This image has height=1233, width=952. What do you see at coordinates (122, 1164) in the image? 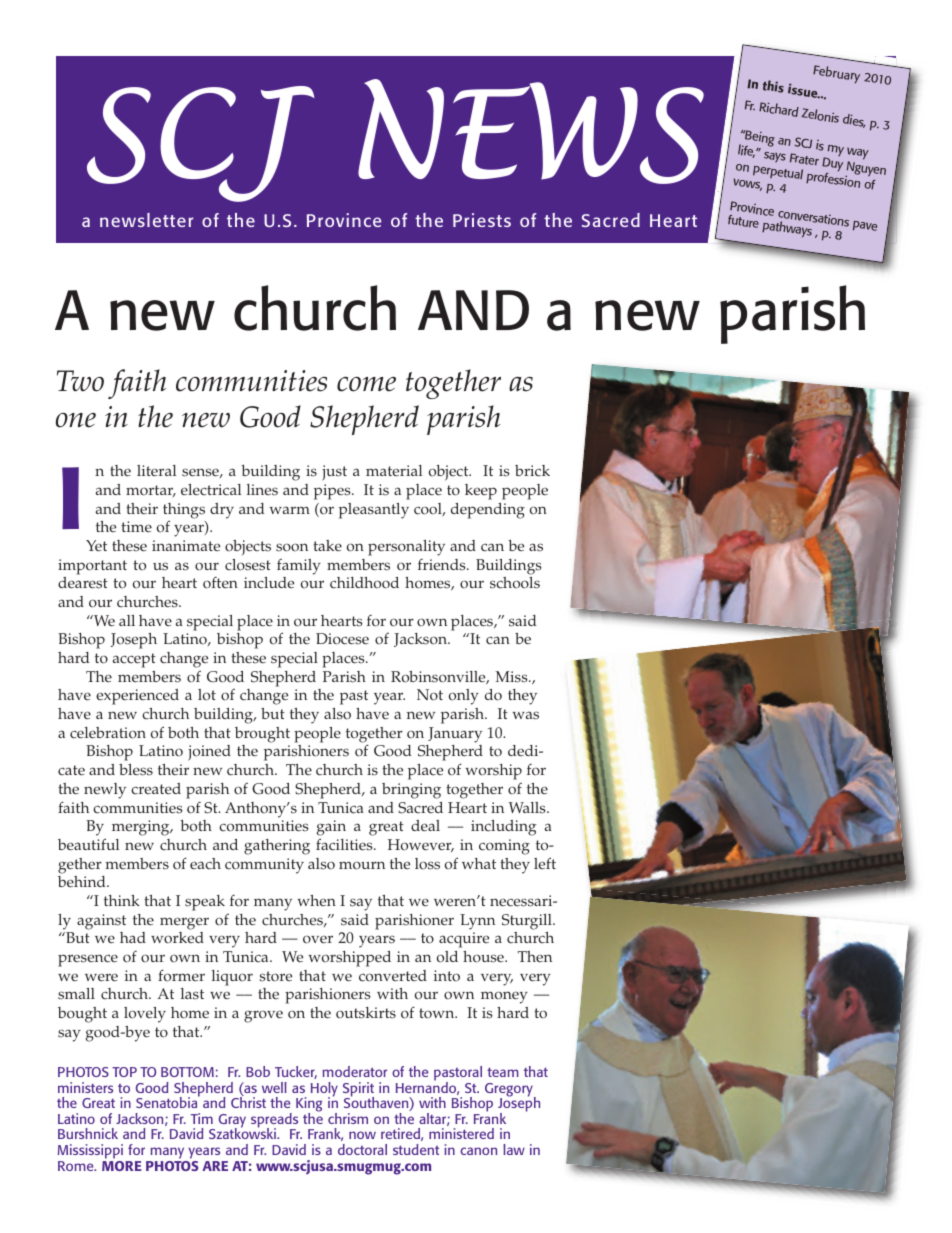
I see `MORE` at bounding box center [122, 1164].
